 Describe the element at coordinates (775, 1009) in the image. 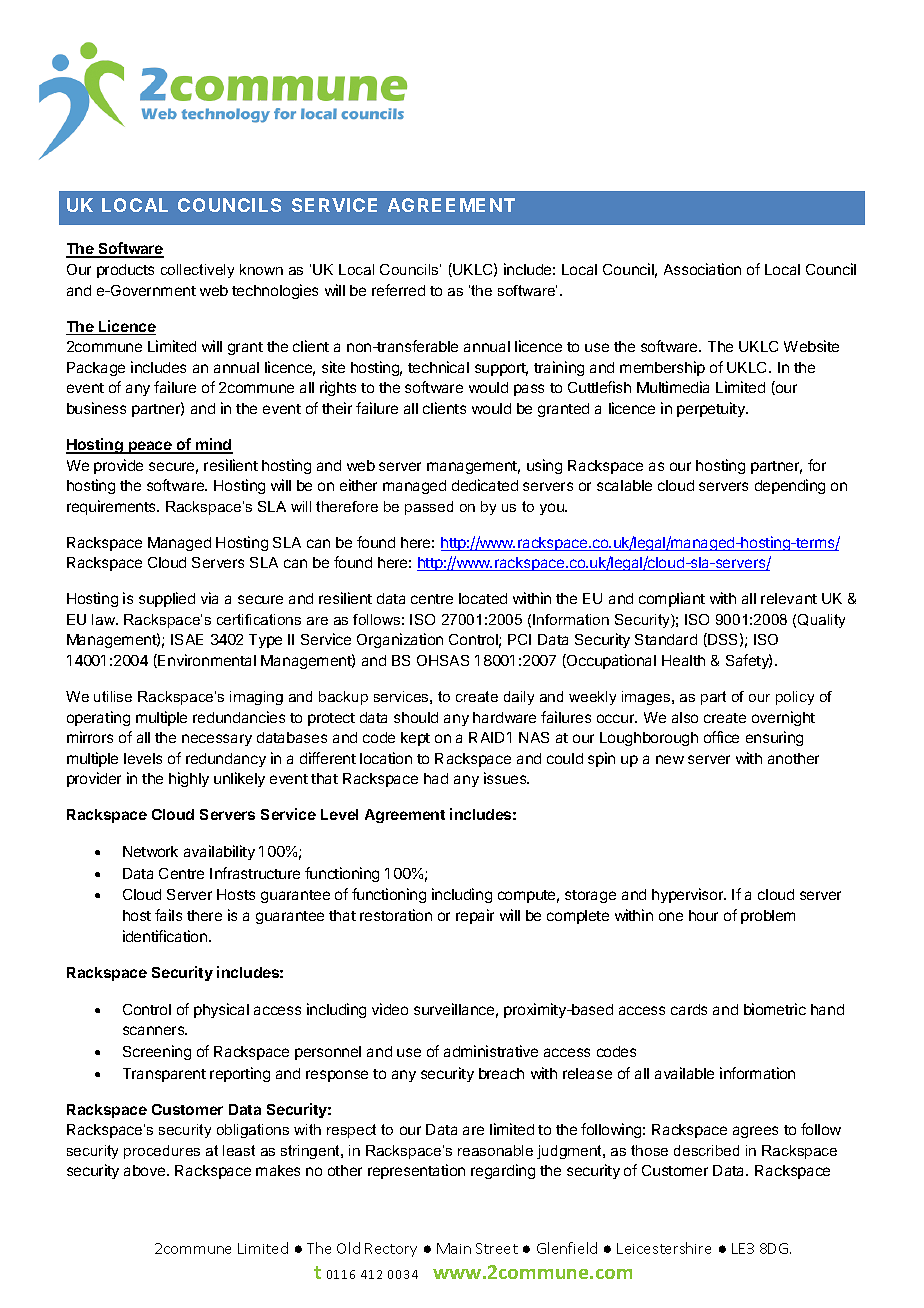

I see `biometric` at that location.
